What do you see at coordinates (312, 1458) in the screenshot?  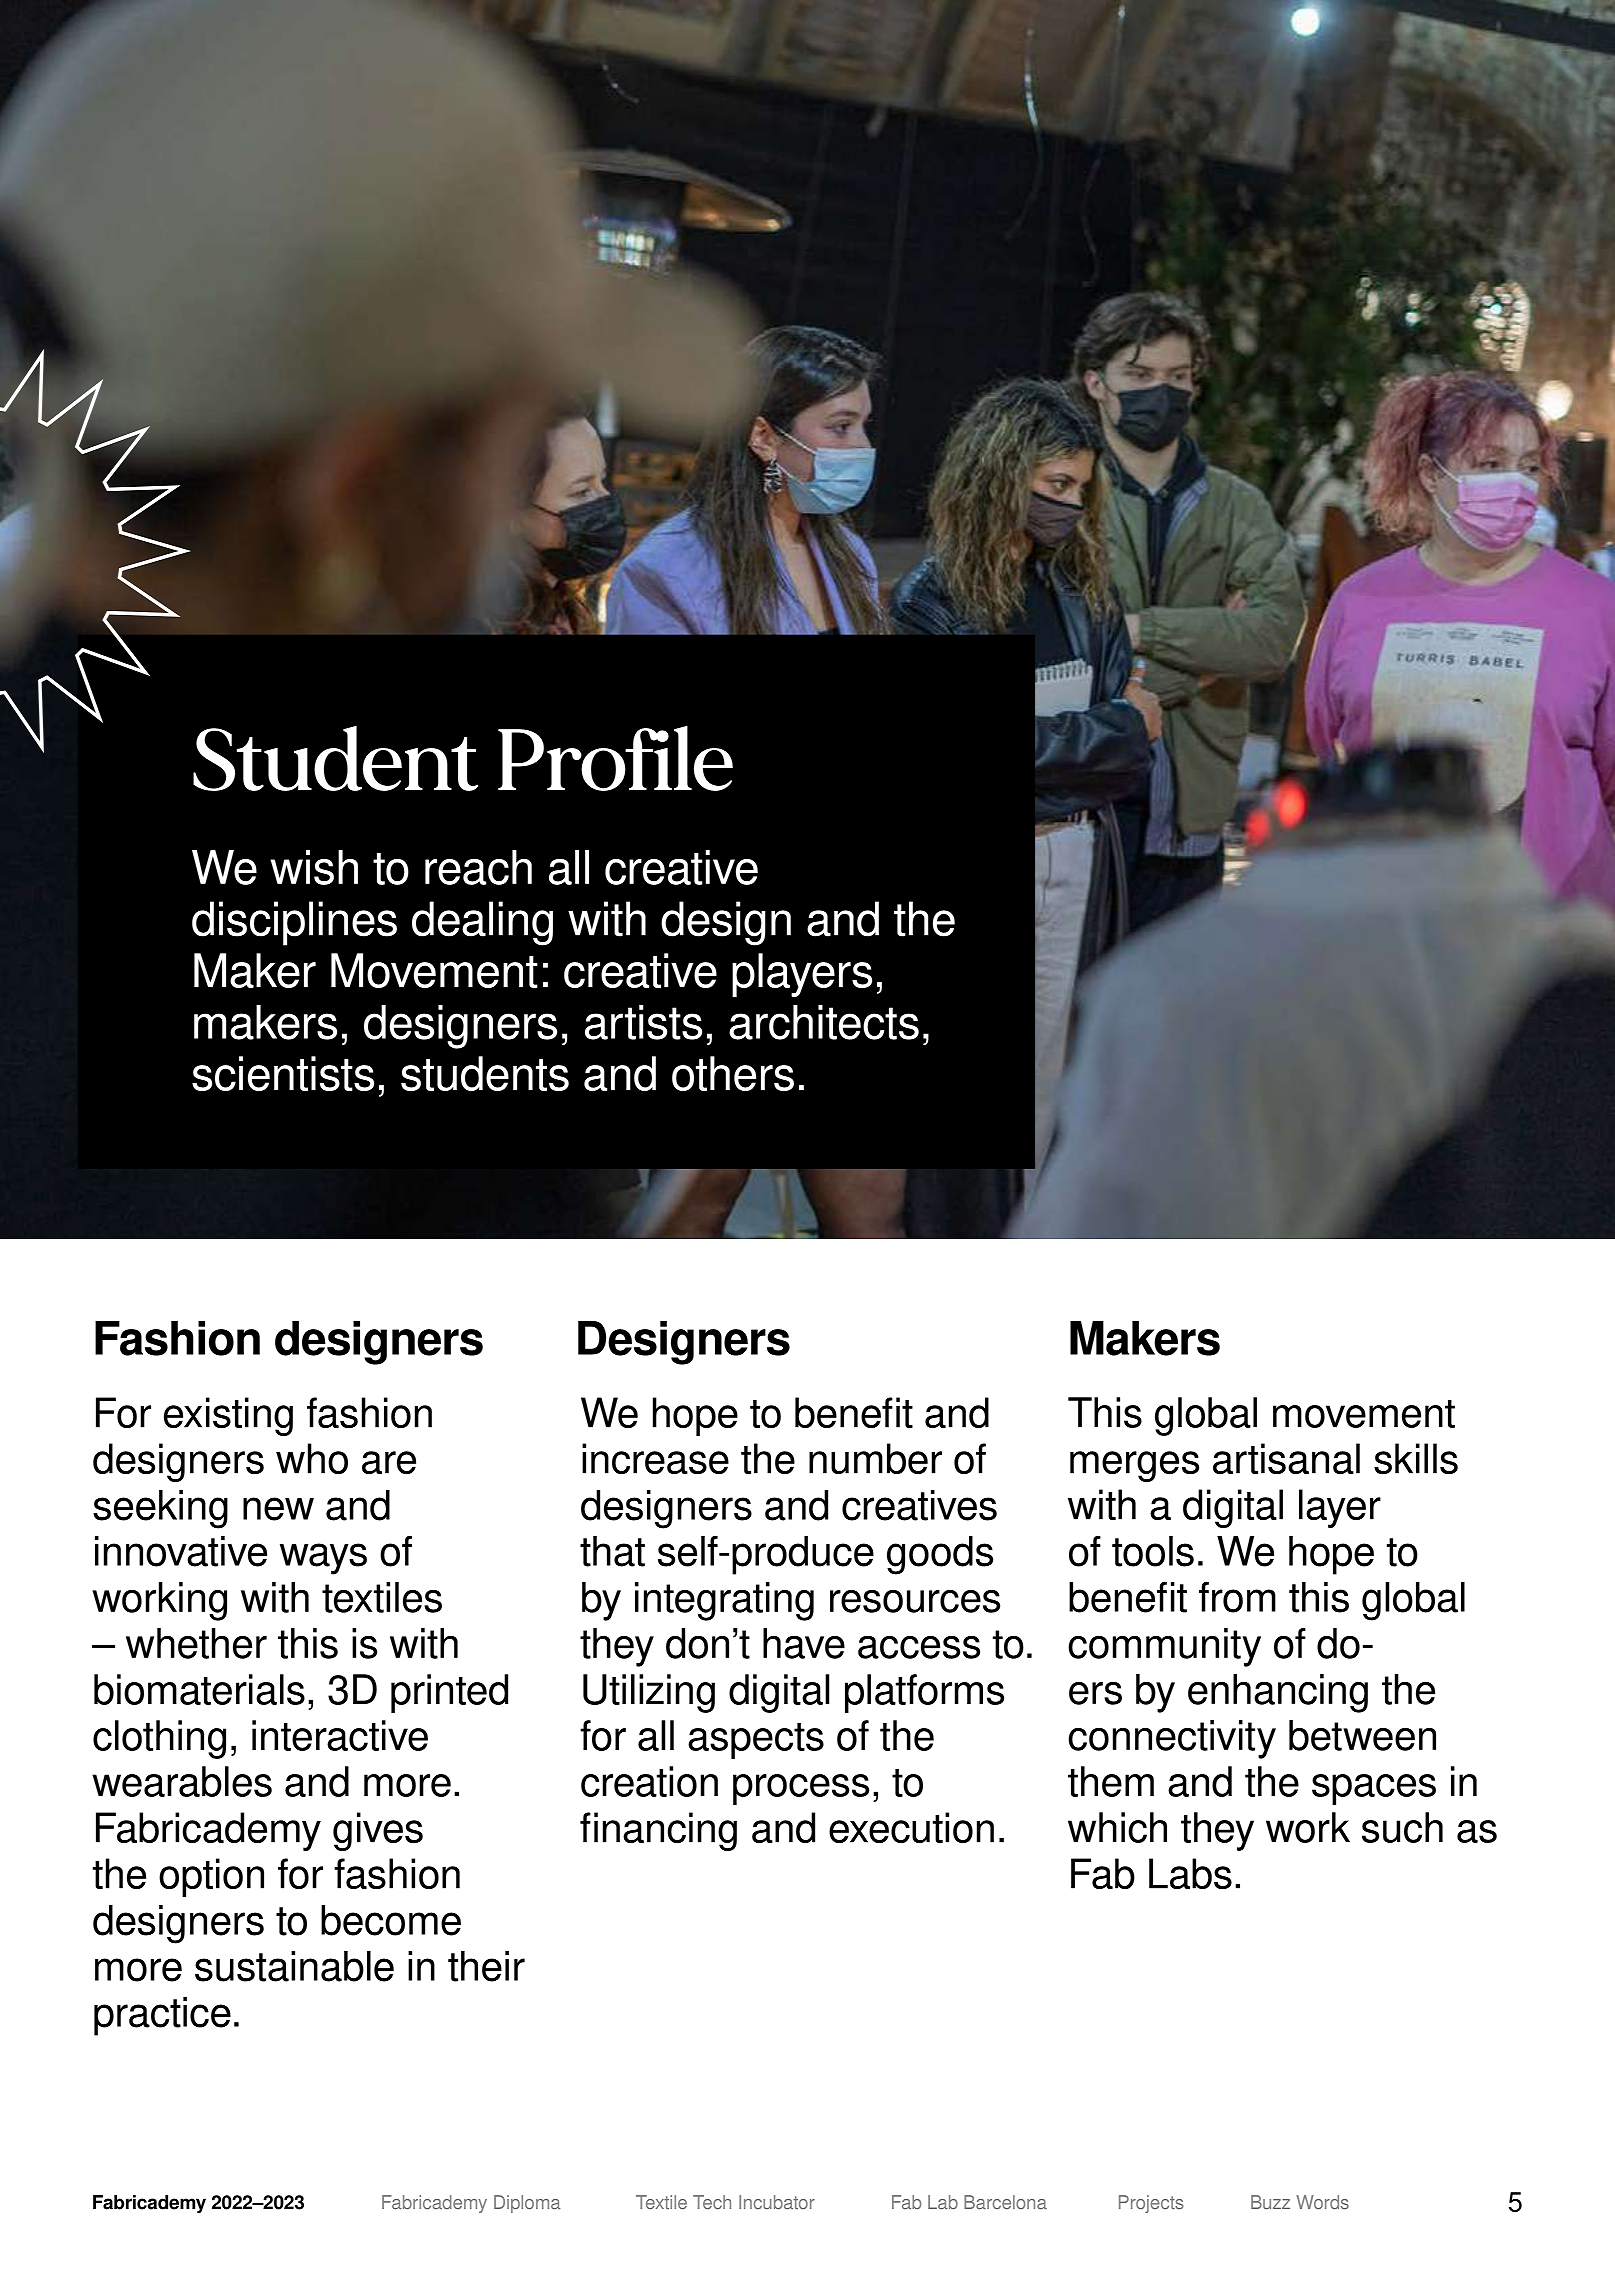 I see `who` at bounding box center [312, 1458].
